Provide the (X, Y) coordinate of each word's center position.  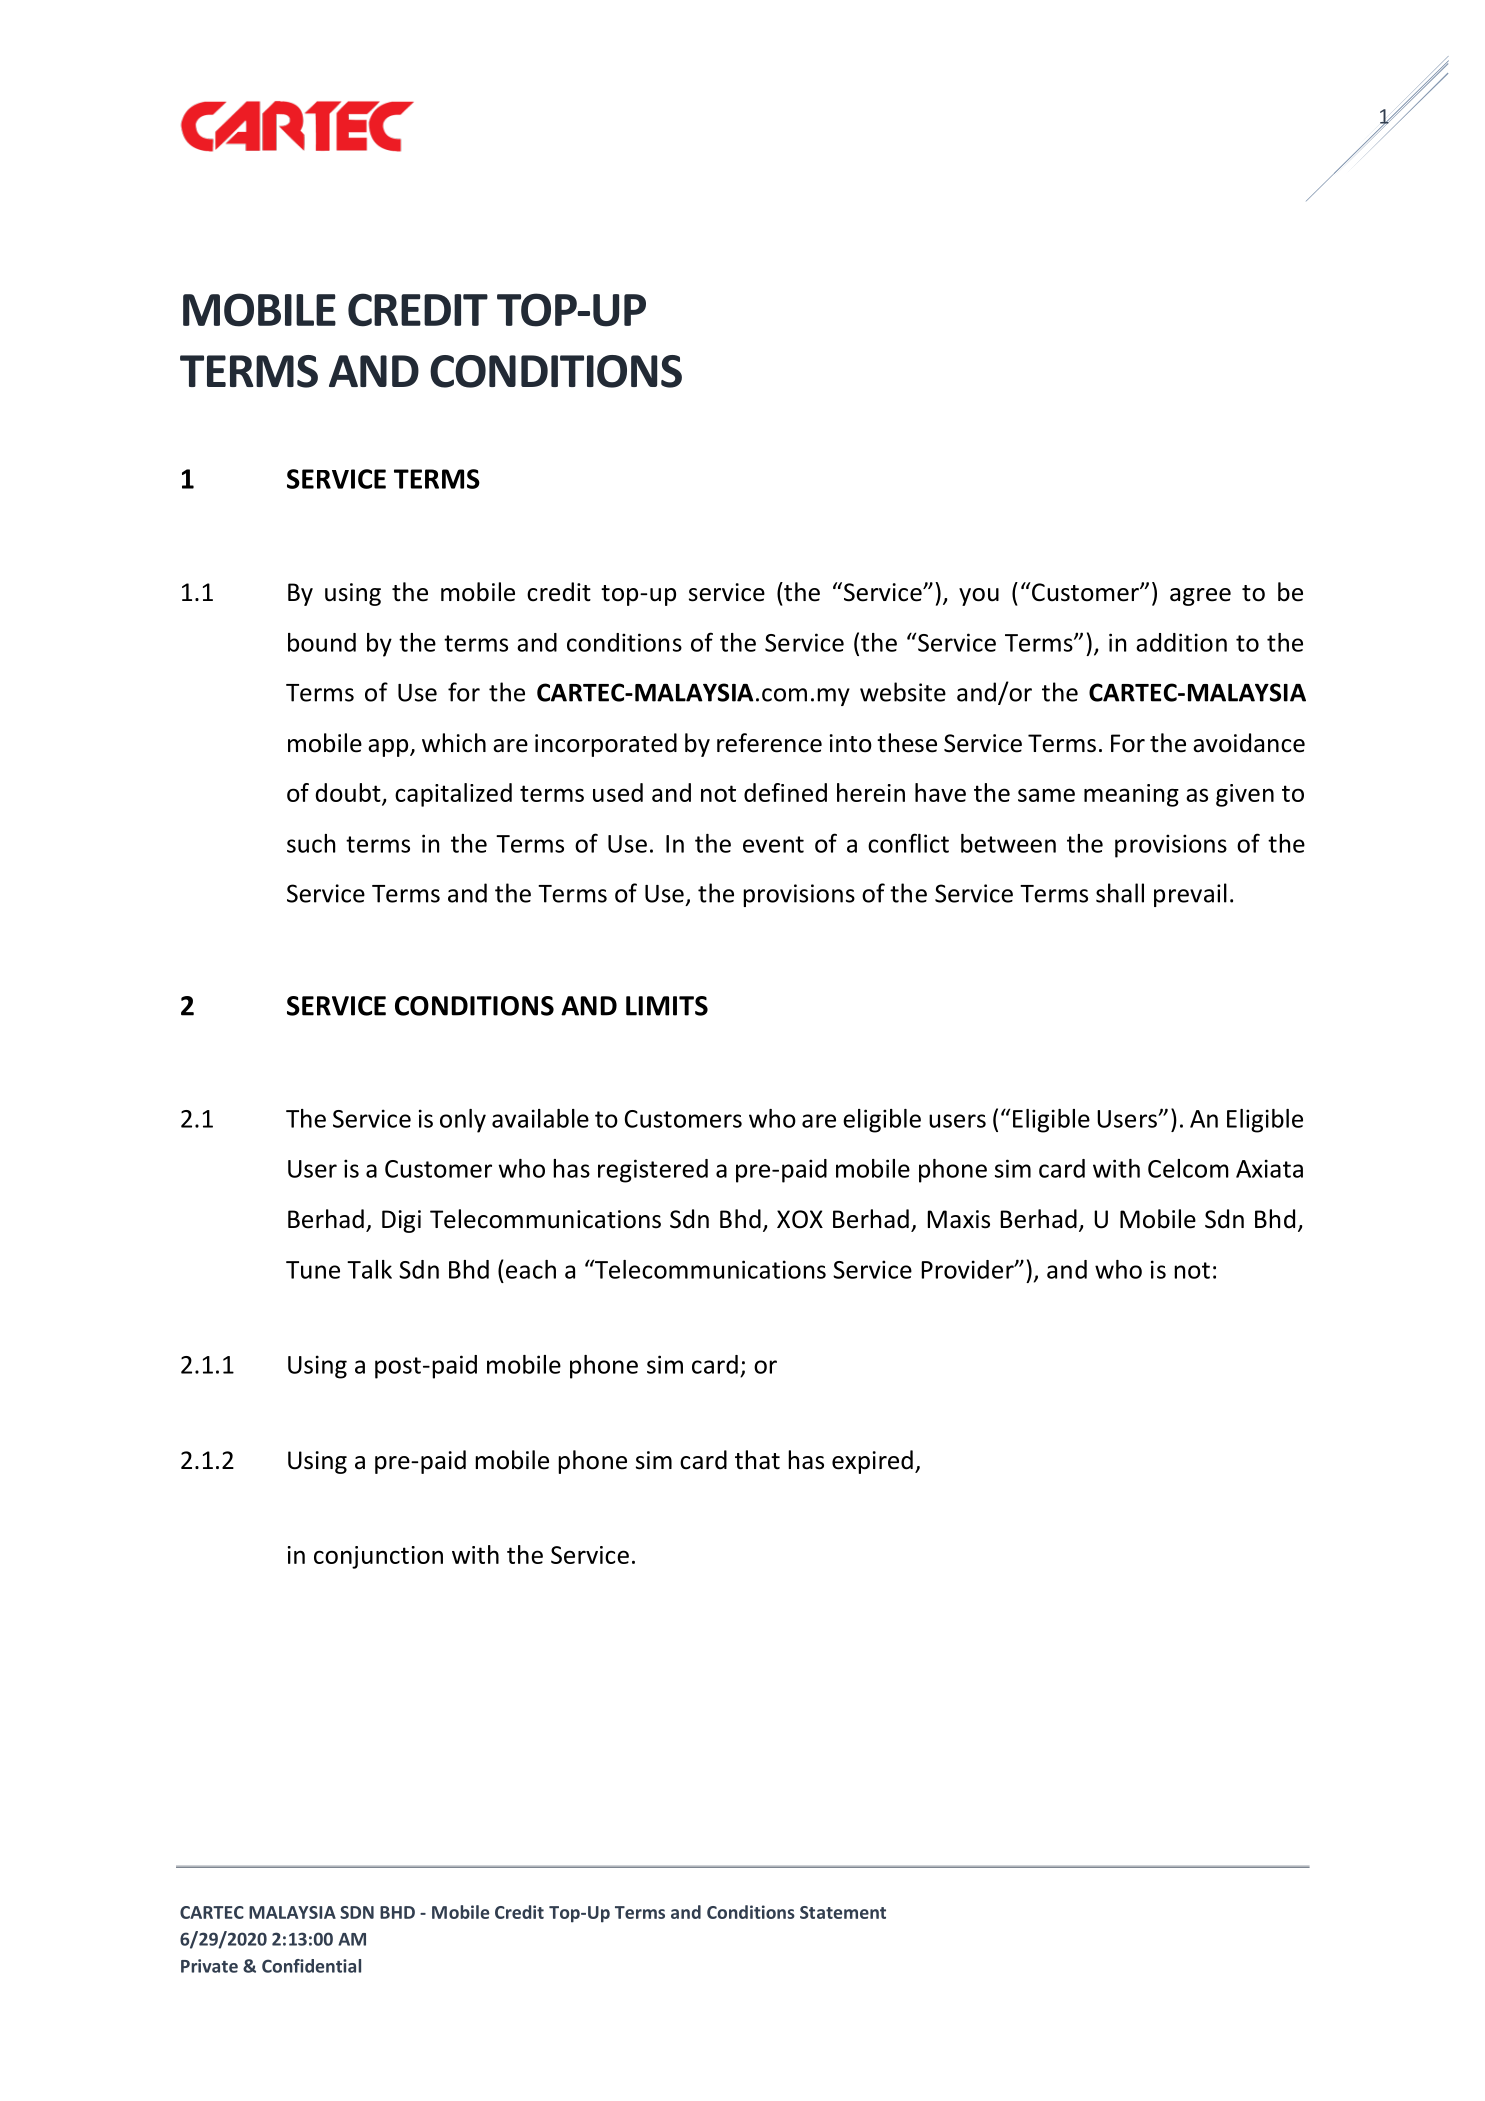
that (757, 1460)
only (463, 1121)
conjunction (378, 1557)
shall (1120, 893)
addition (1181, 642)
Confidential (311, 1966)
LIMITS (667, 1006)
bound (322, 642)
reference (769, 743)
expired (872, 1462)
